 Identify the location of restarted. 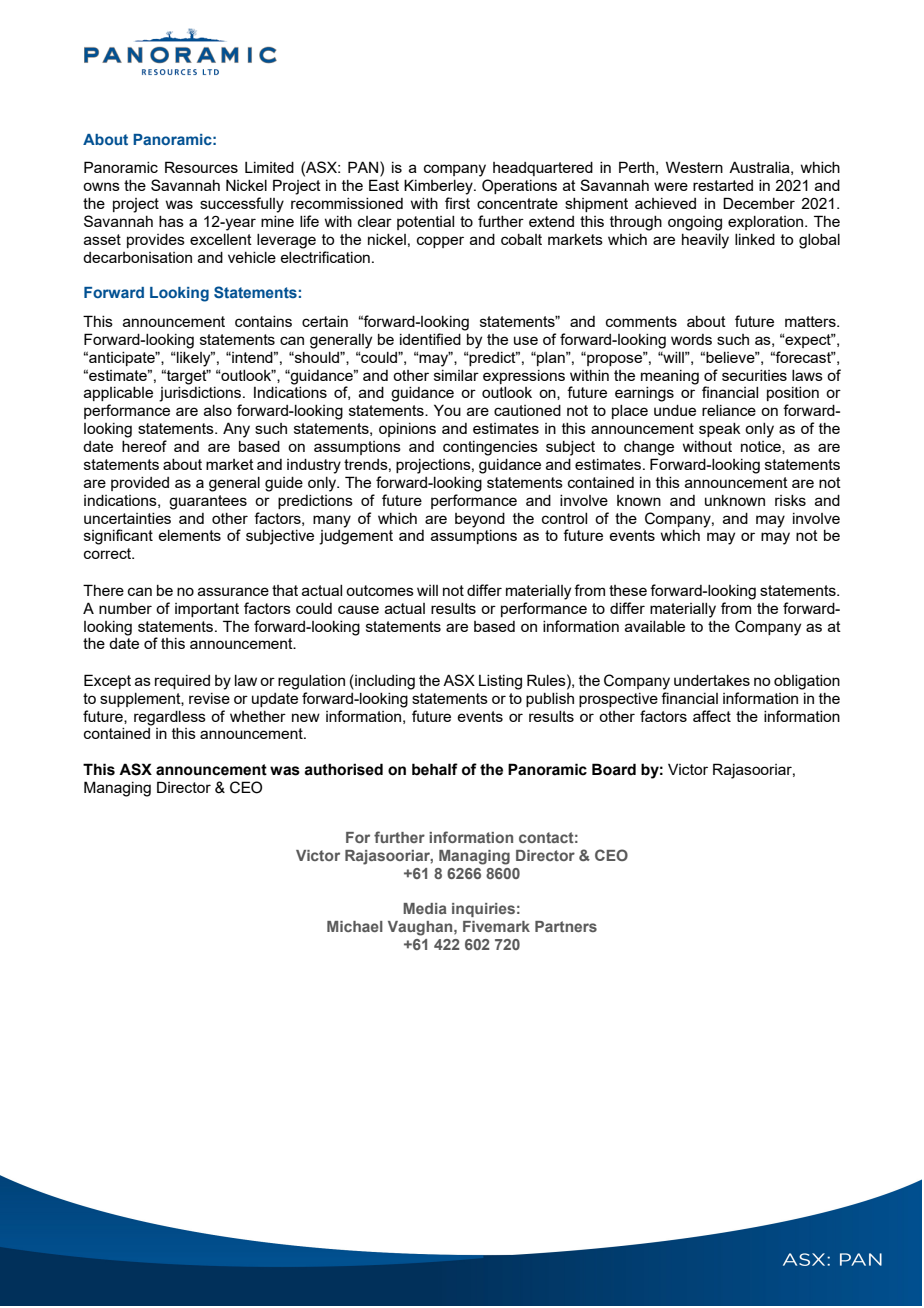
(723, 185).
